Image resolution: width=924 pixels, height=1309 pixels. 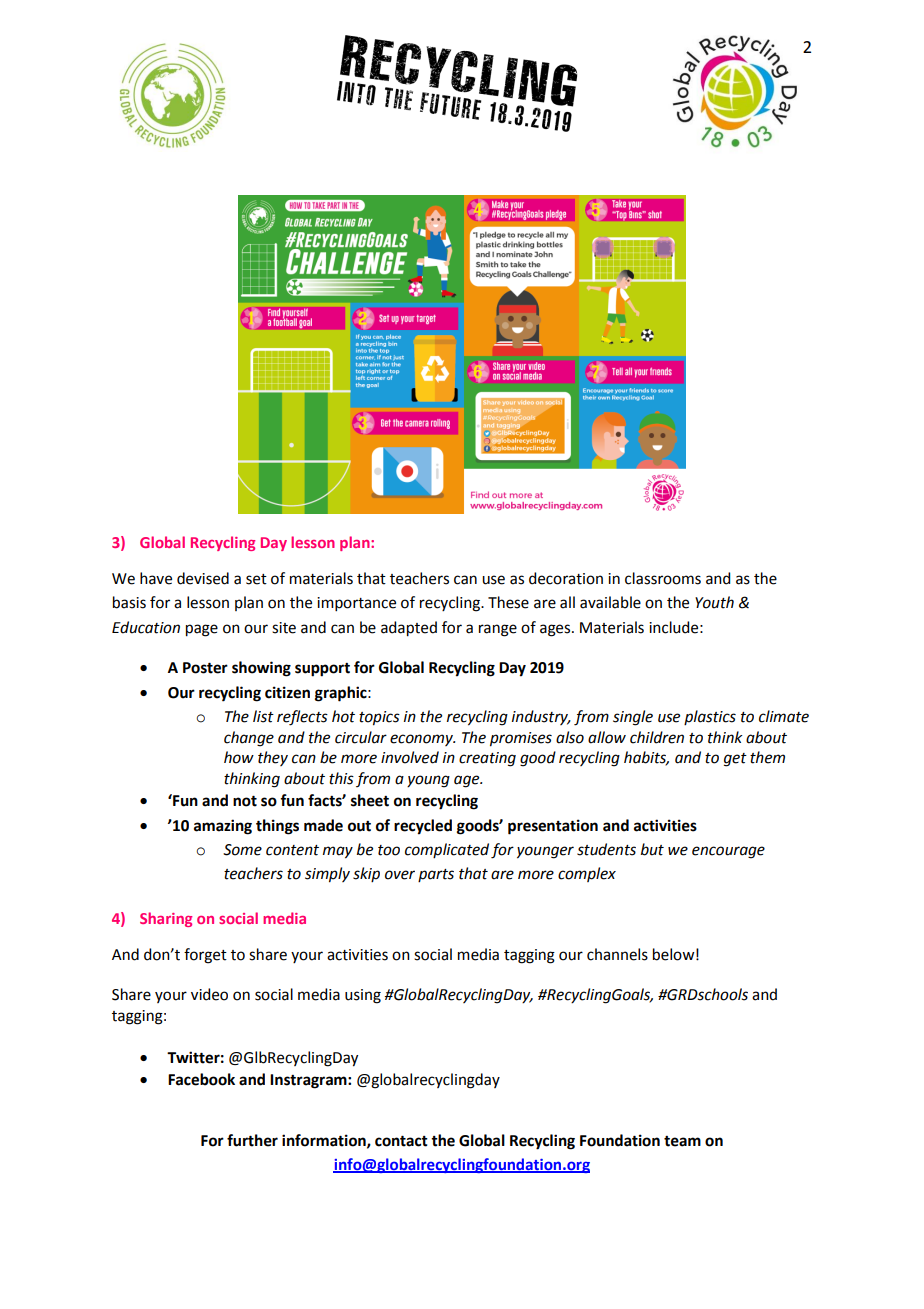 I want to click on team, so click(x=682, y=1141).
